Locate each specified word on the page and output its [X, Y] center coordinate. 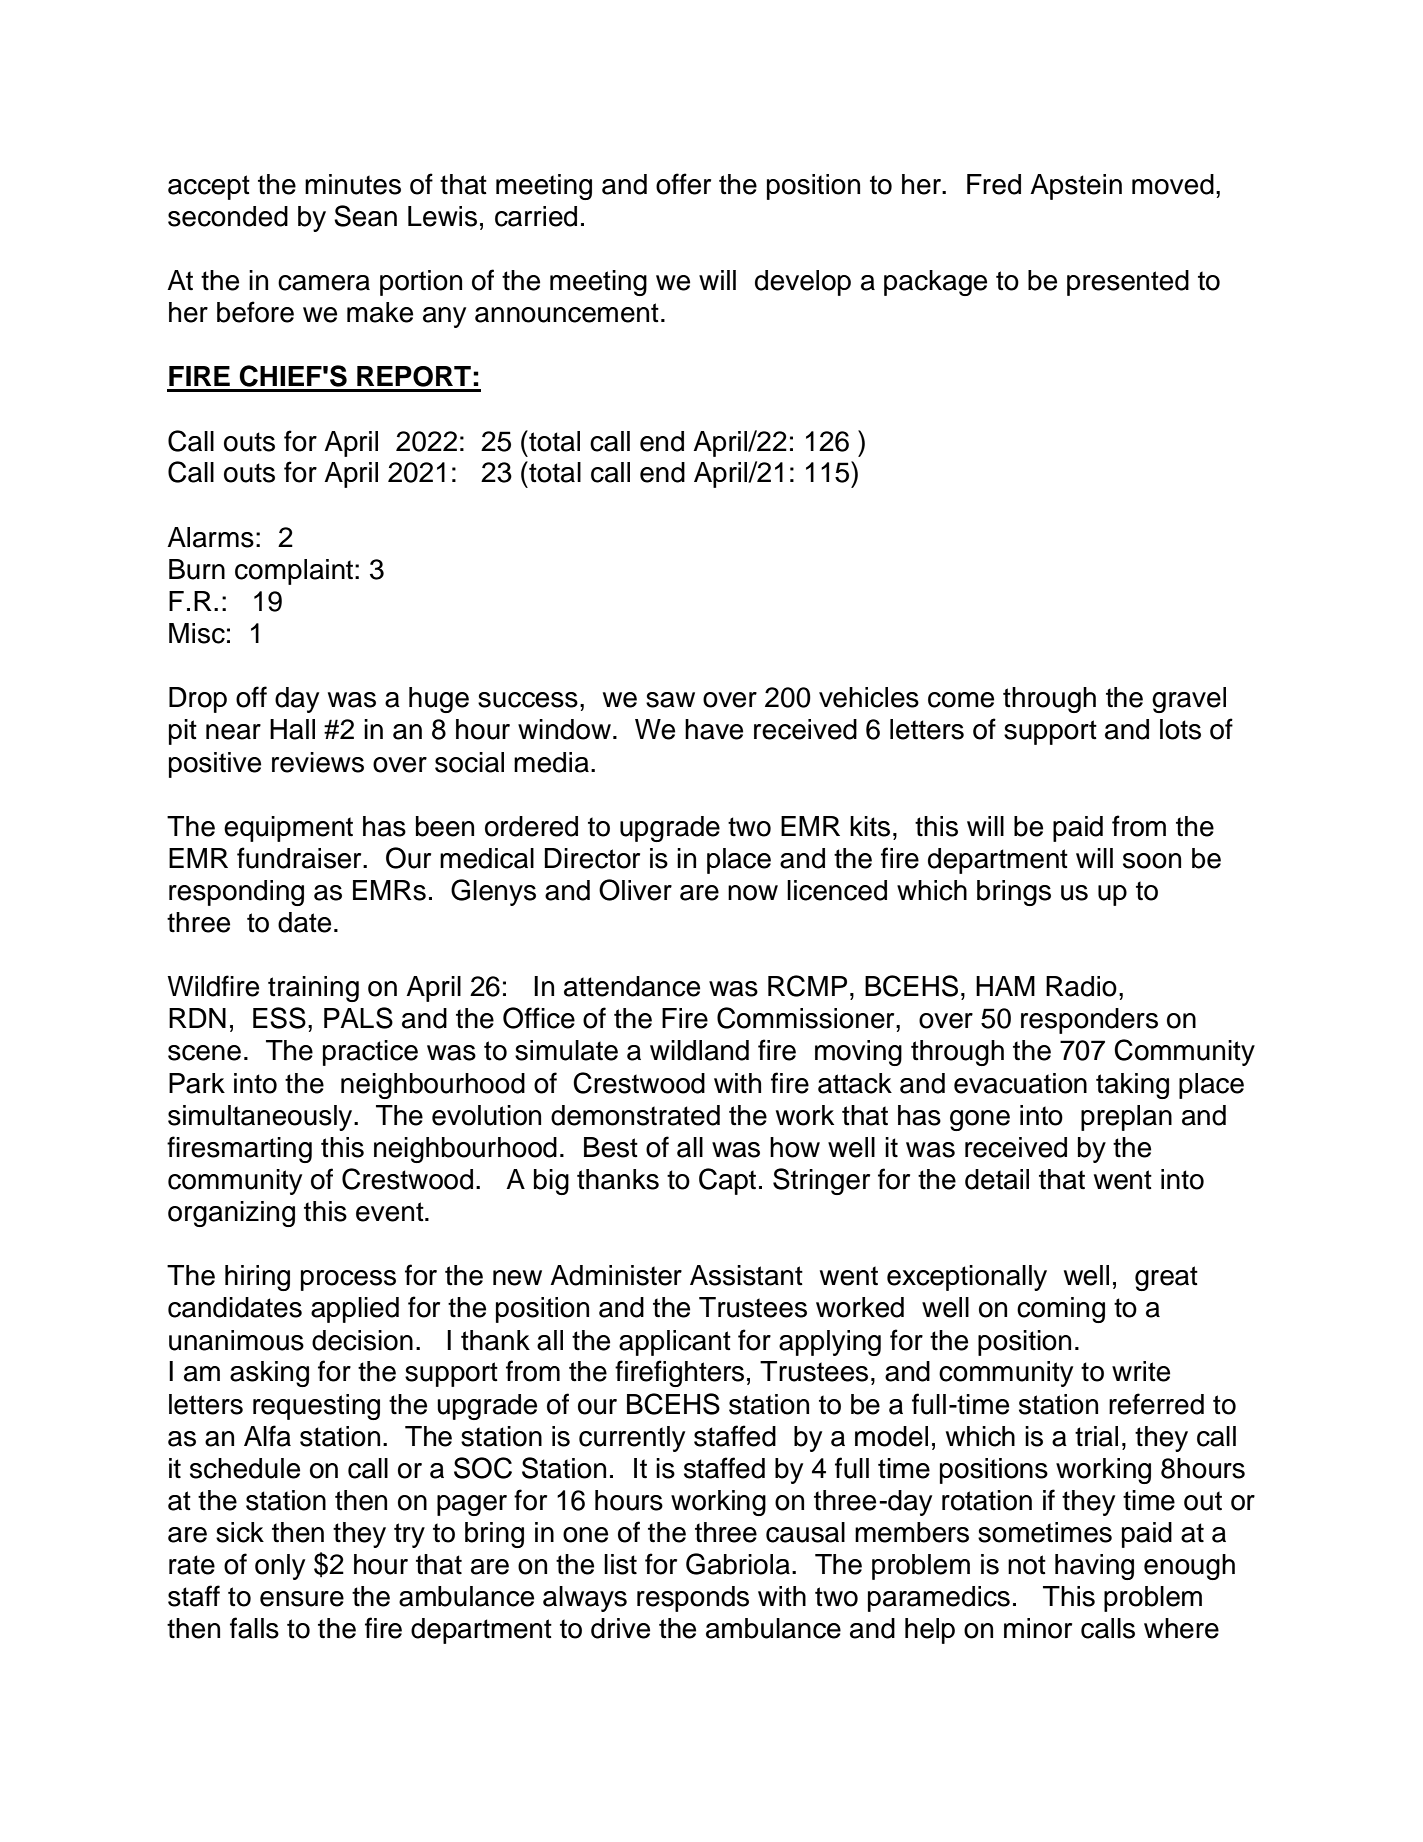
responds [693, 1599]
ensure [302, 1599]
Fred [994, 184]
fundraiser [300, 858]
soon [1152, 861]
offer [683, 184]
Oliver [635, 890]
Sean [365, 216]
